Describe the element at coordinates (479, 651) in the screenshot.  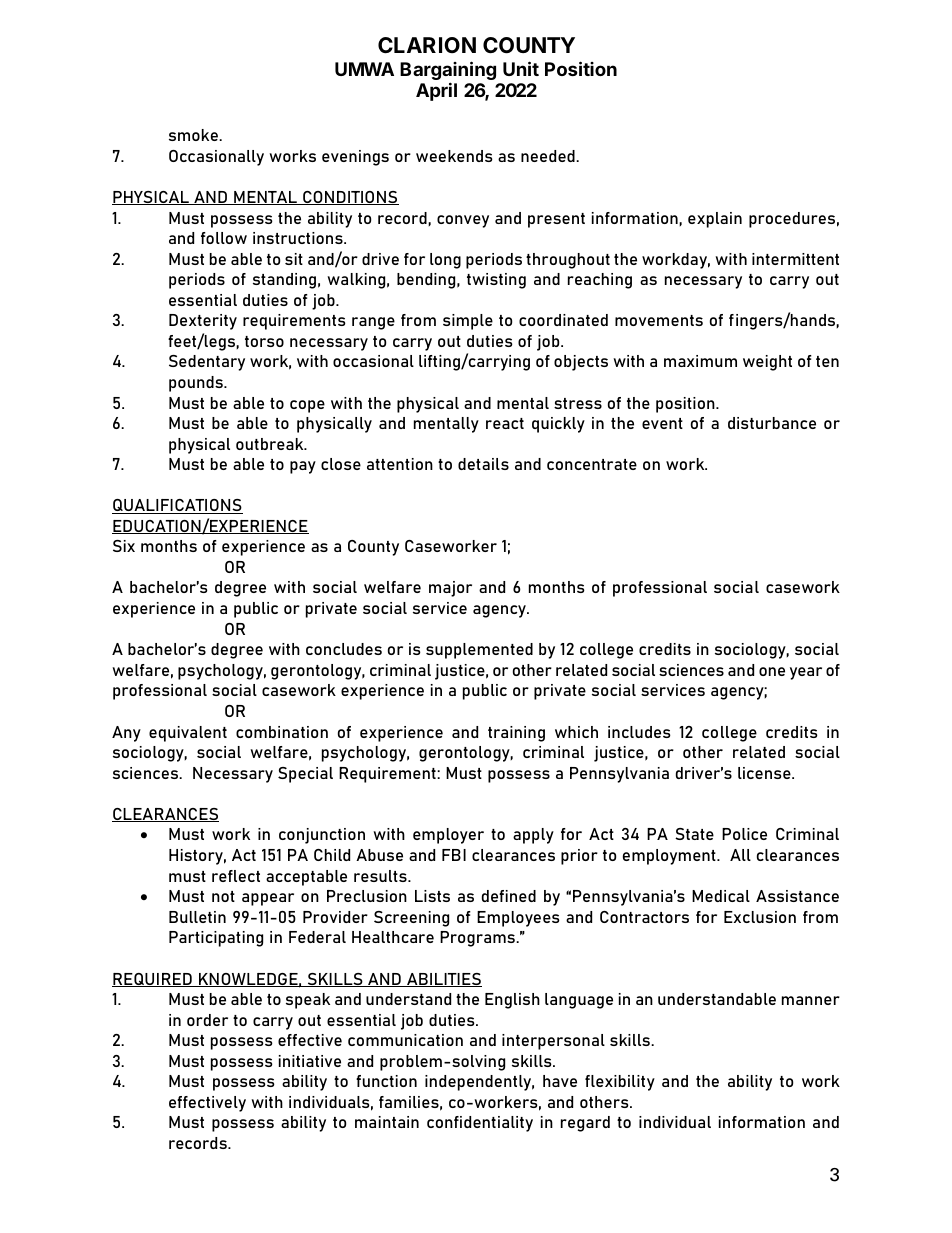
I see `supplemented` at that location.
